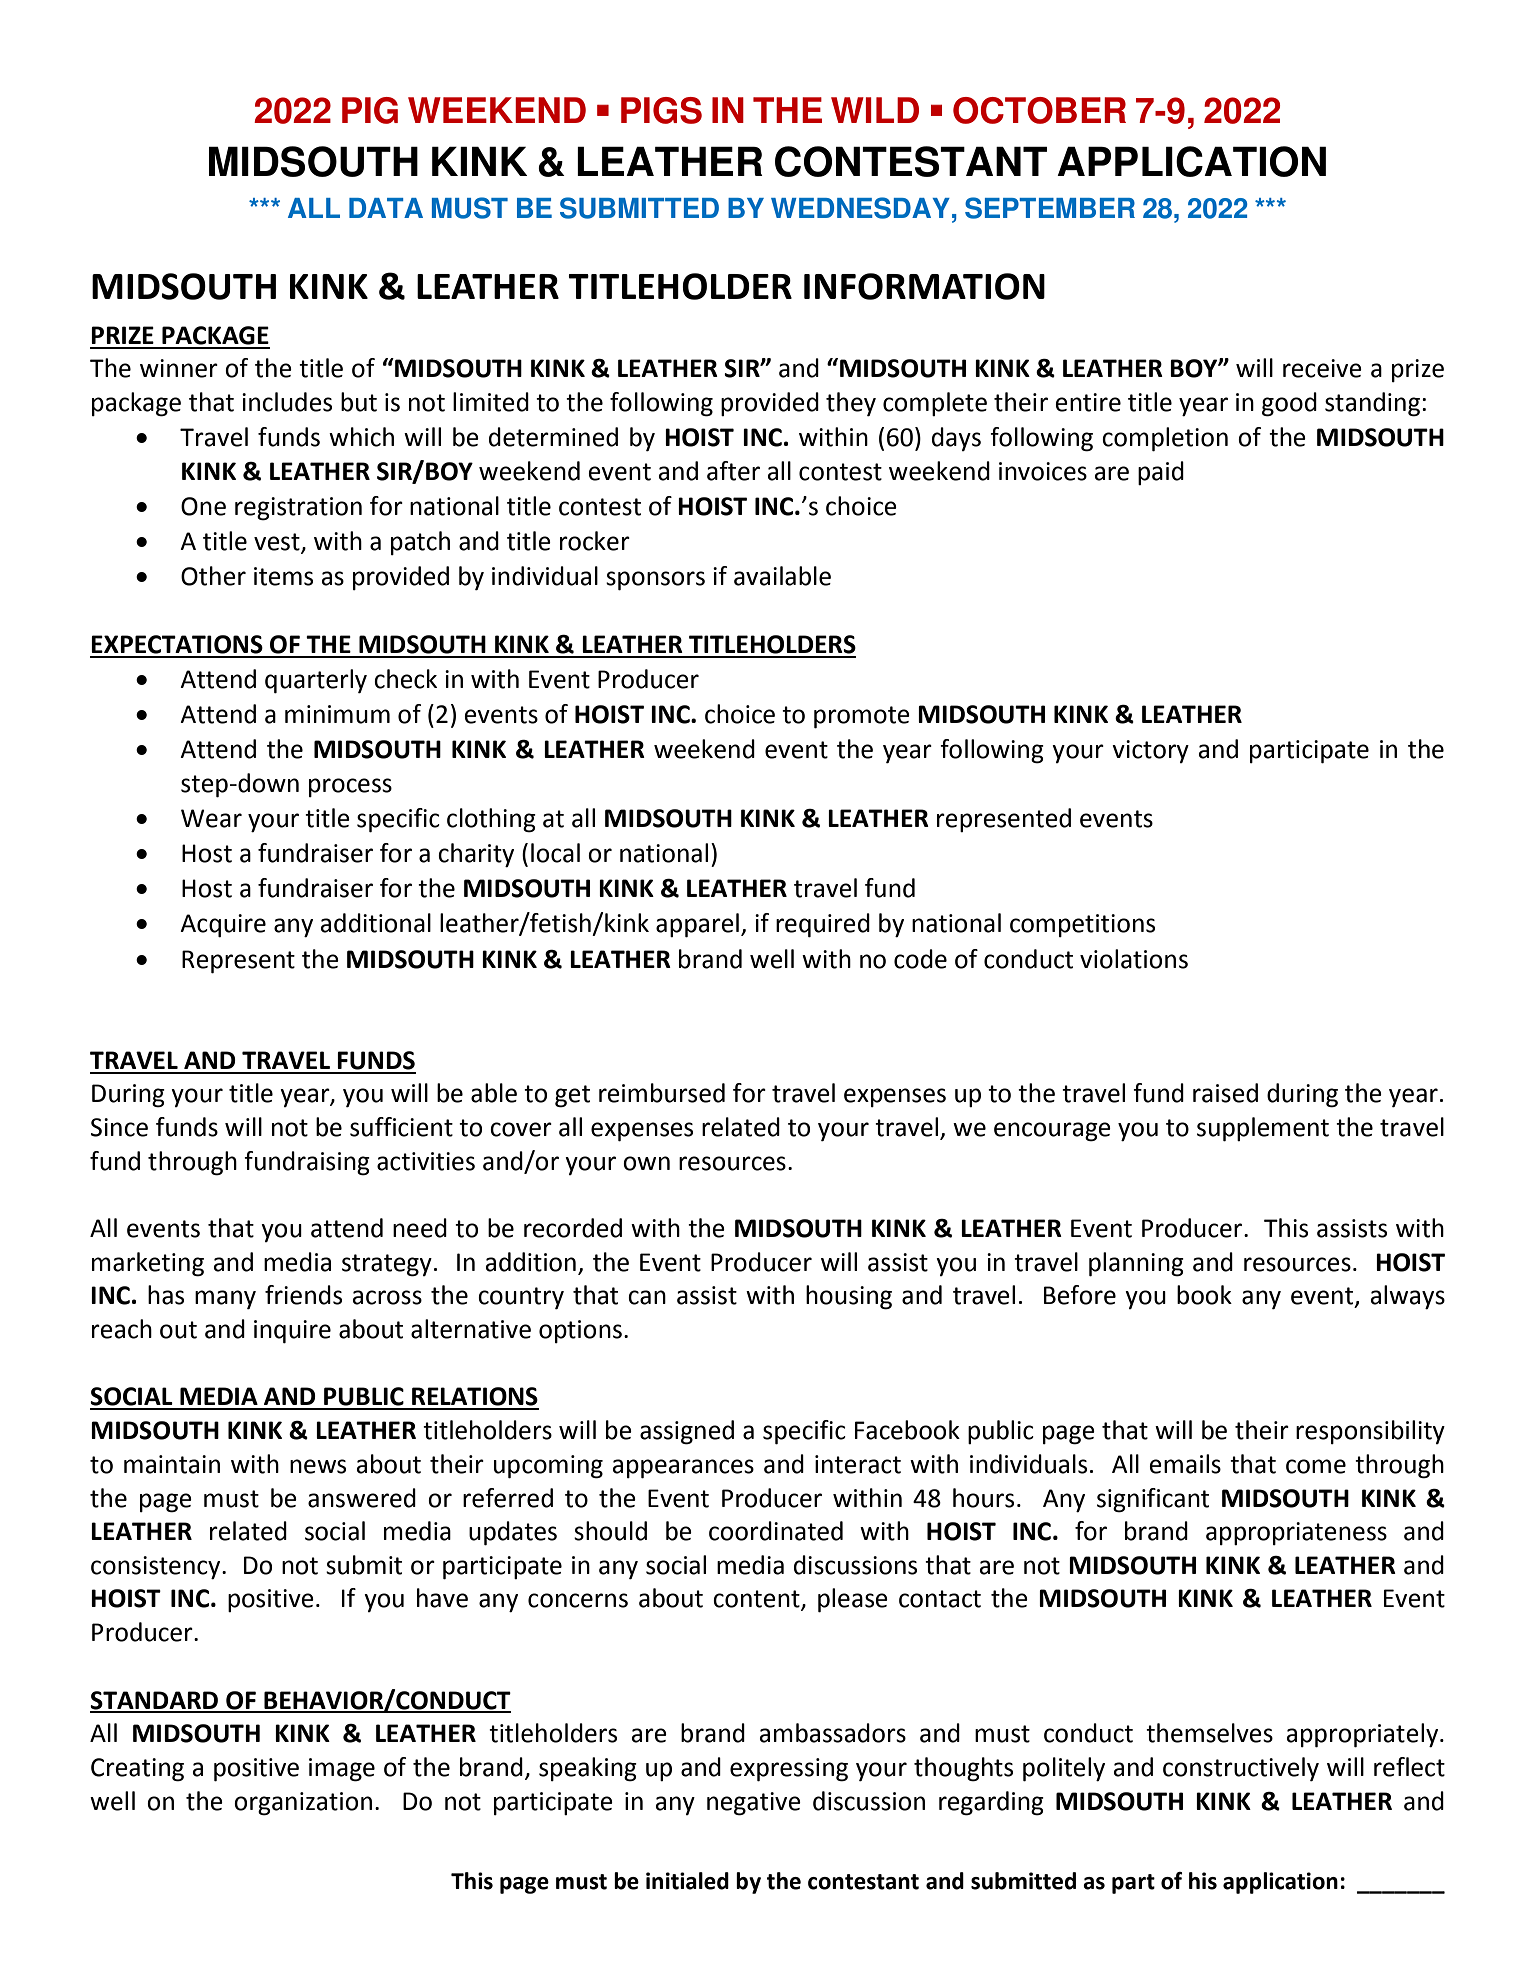 This document has width=1535, height=1986. I want to click on violations, so click(1134, 959).
